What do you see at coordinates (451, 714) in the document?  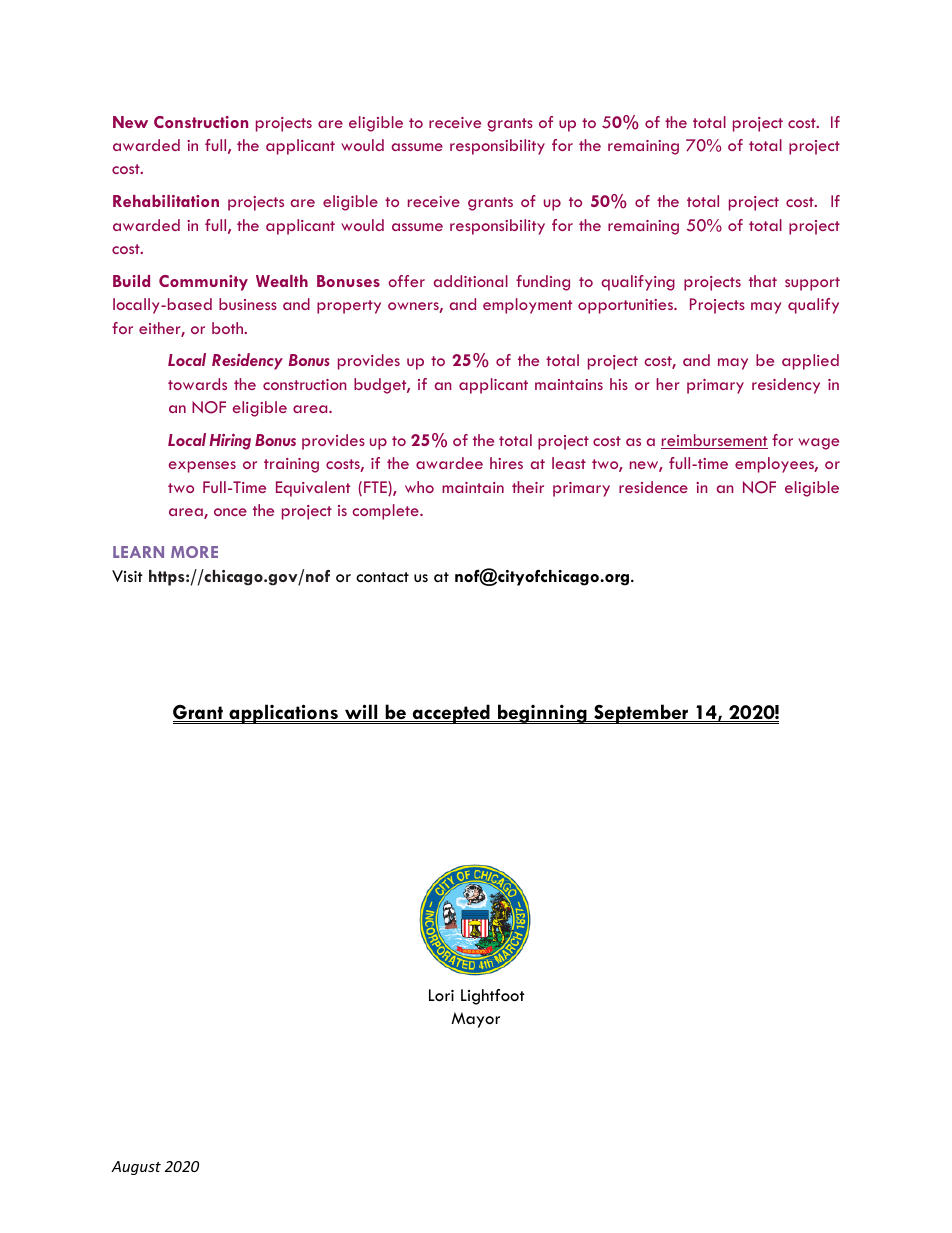 I see `accepted` at bounding box center [451, 714].
